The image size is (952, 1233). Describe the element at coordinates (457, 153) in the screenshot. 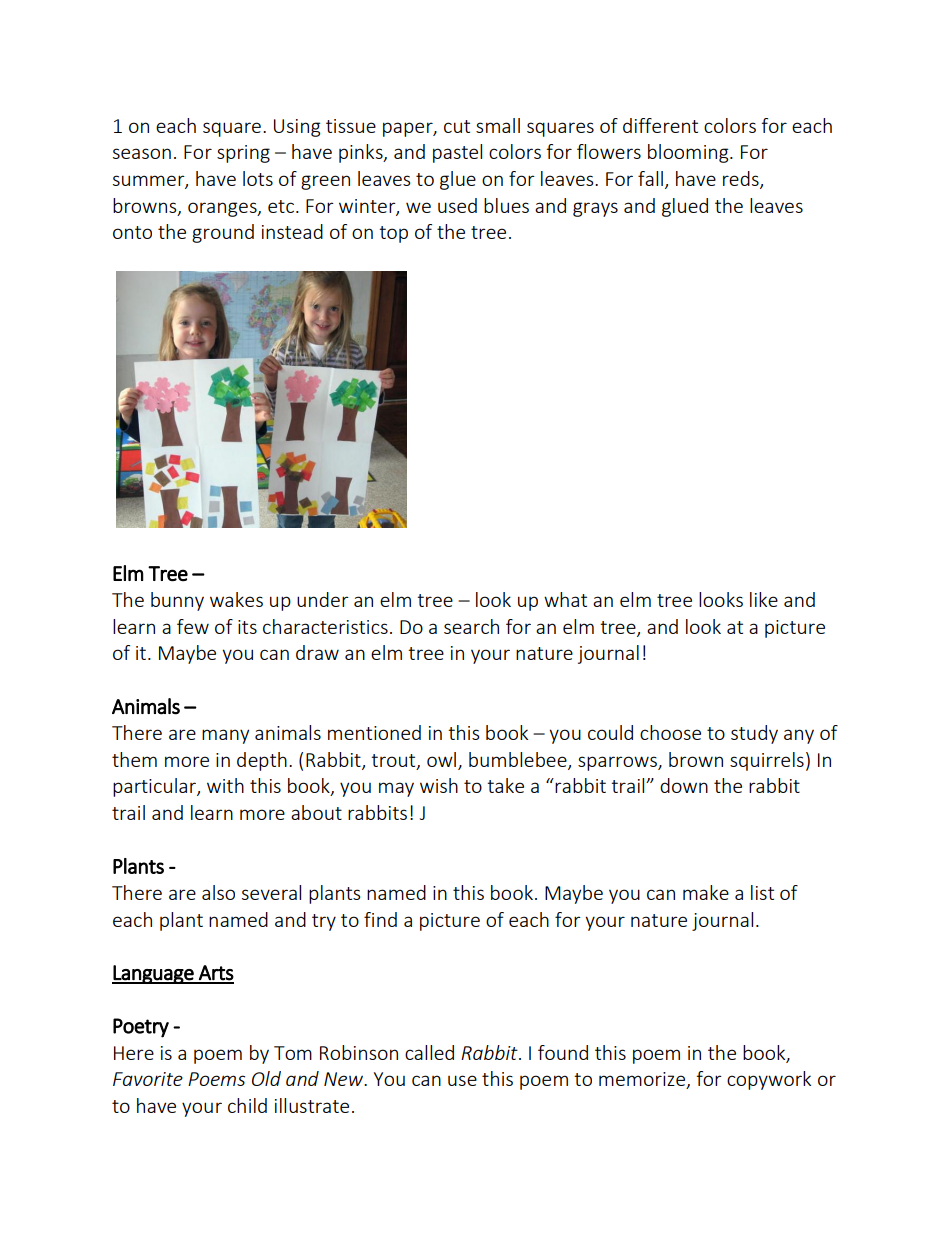

I see `pastel` at that location.
